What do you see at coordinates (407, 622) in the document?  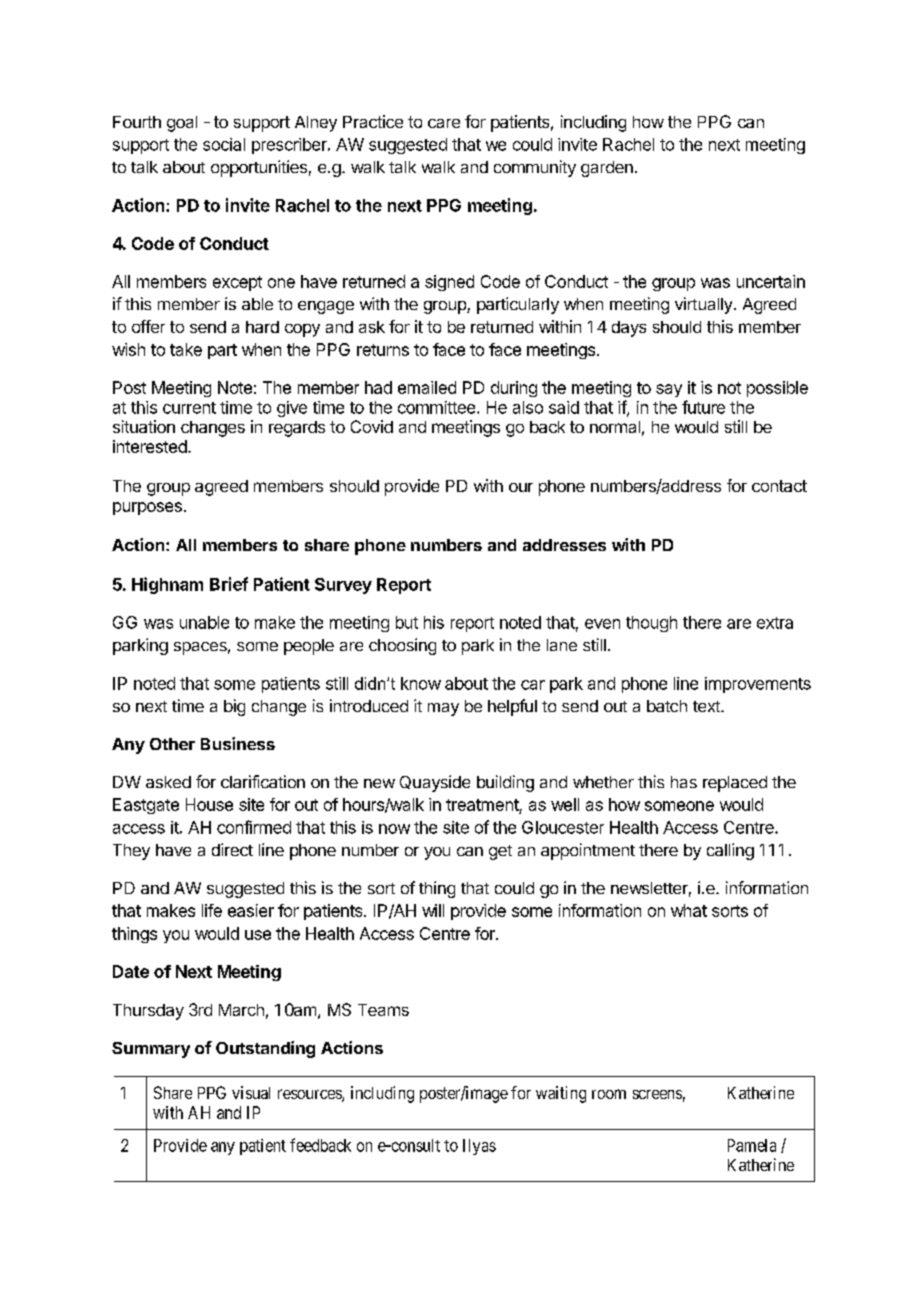 I see `but` at bounding box center [407, 622].
